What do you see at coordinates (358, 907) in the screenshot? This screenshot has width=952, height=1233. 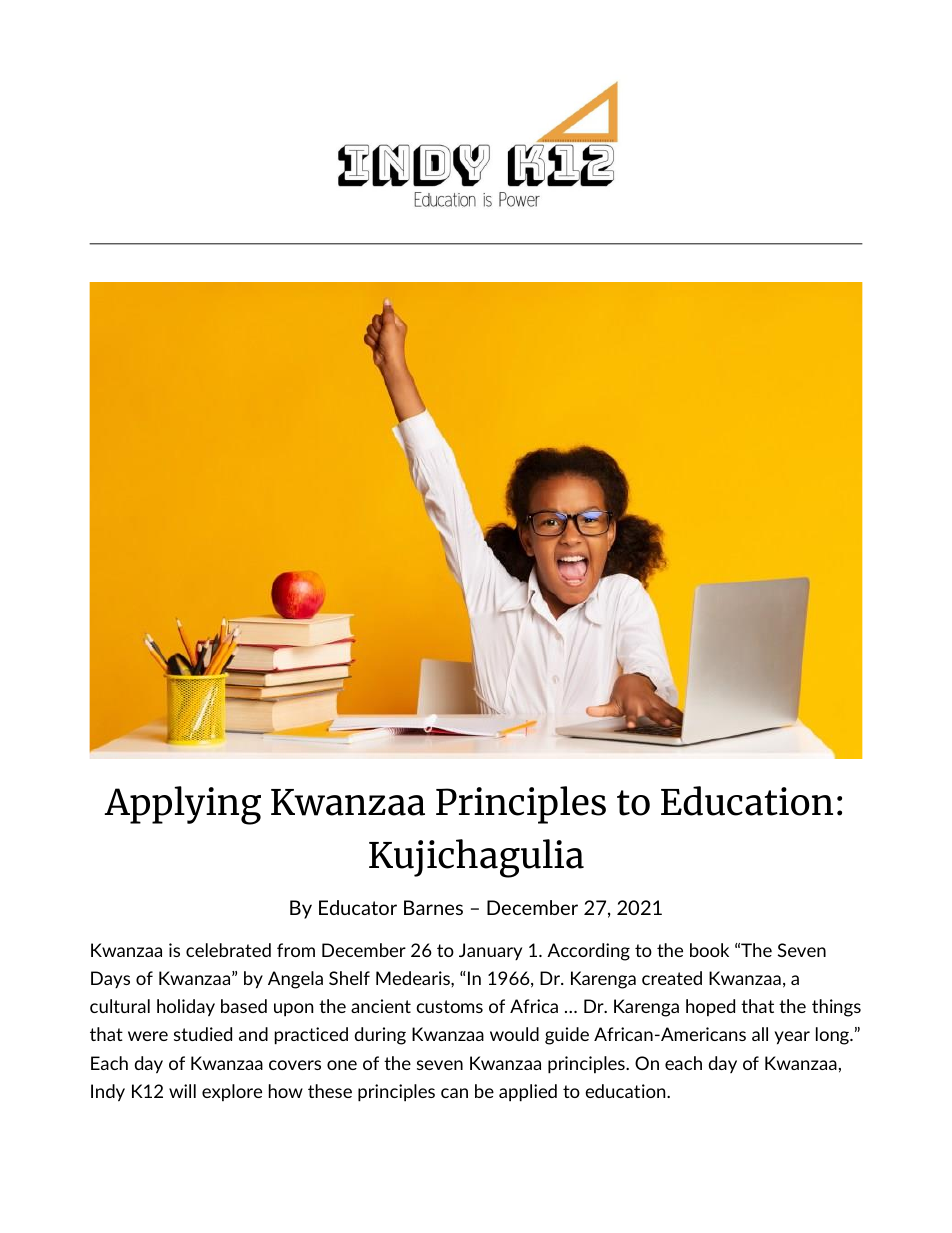 I see `Educator` at bounding box center [358, 907].
